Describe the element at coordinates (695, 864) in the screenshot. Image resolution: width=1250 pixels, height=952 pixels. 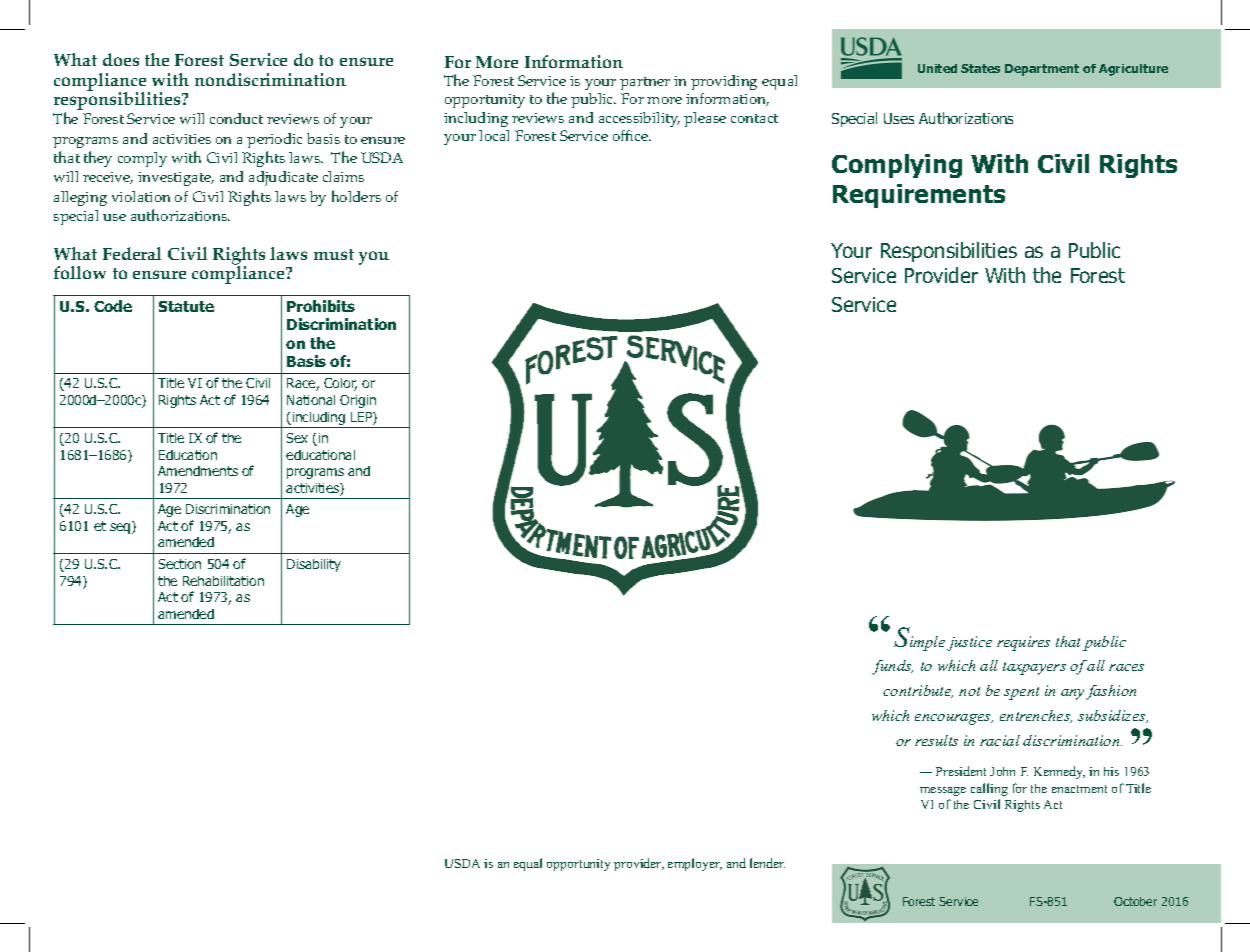
I see `employer` at that location.
